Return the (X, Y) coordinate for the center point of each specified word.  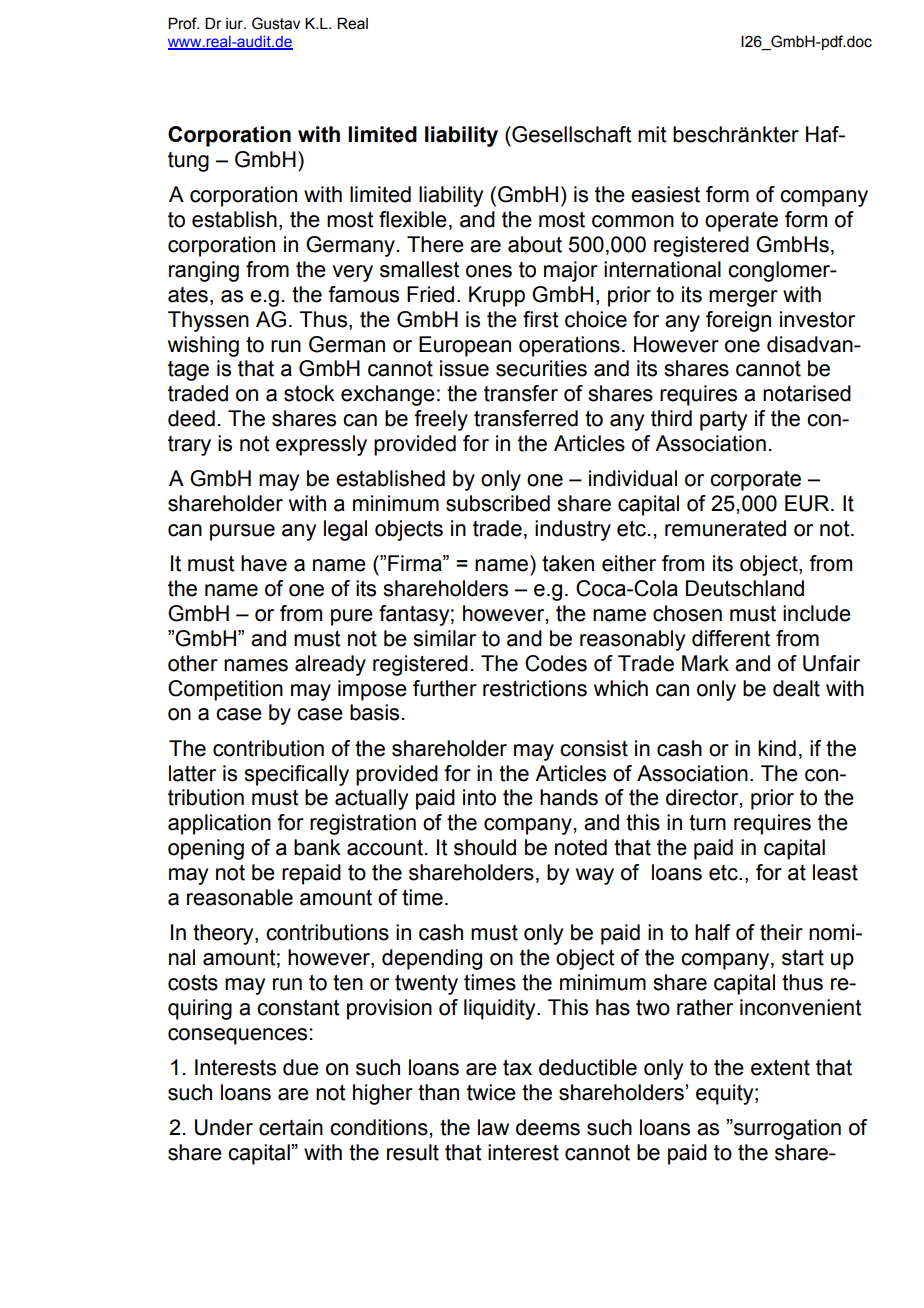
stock (309, 393)
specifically (296, 775)
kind (777, 748)
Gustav (276, 23)
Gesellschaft (571, 134)
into (479, 797)
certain (291, 1127)
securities (541, 368)
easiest (665, 194)
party (723, 421)
